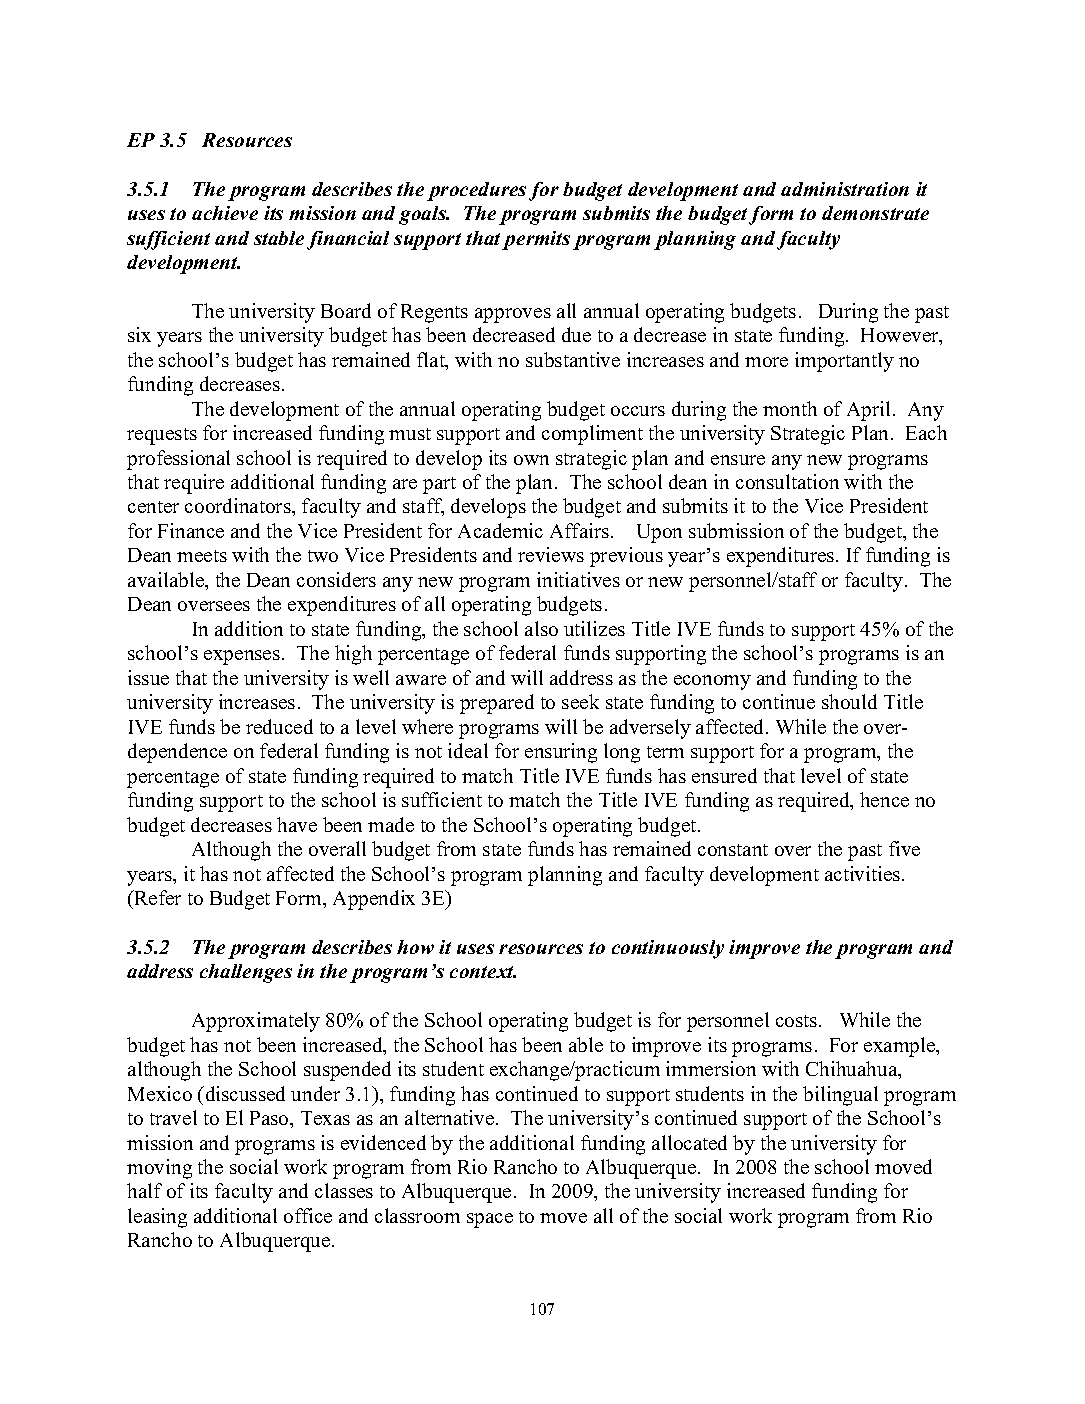  What do you see at coordinates (225, 213) in the document?
I see `achieve` at bounding box center [225, 213].
